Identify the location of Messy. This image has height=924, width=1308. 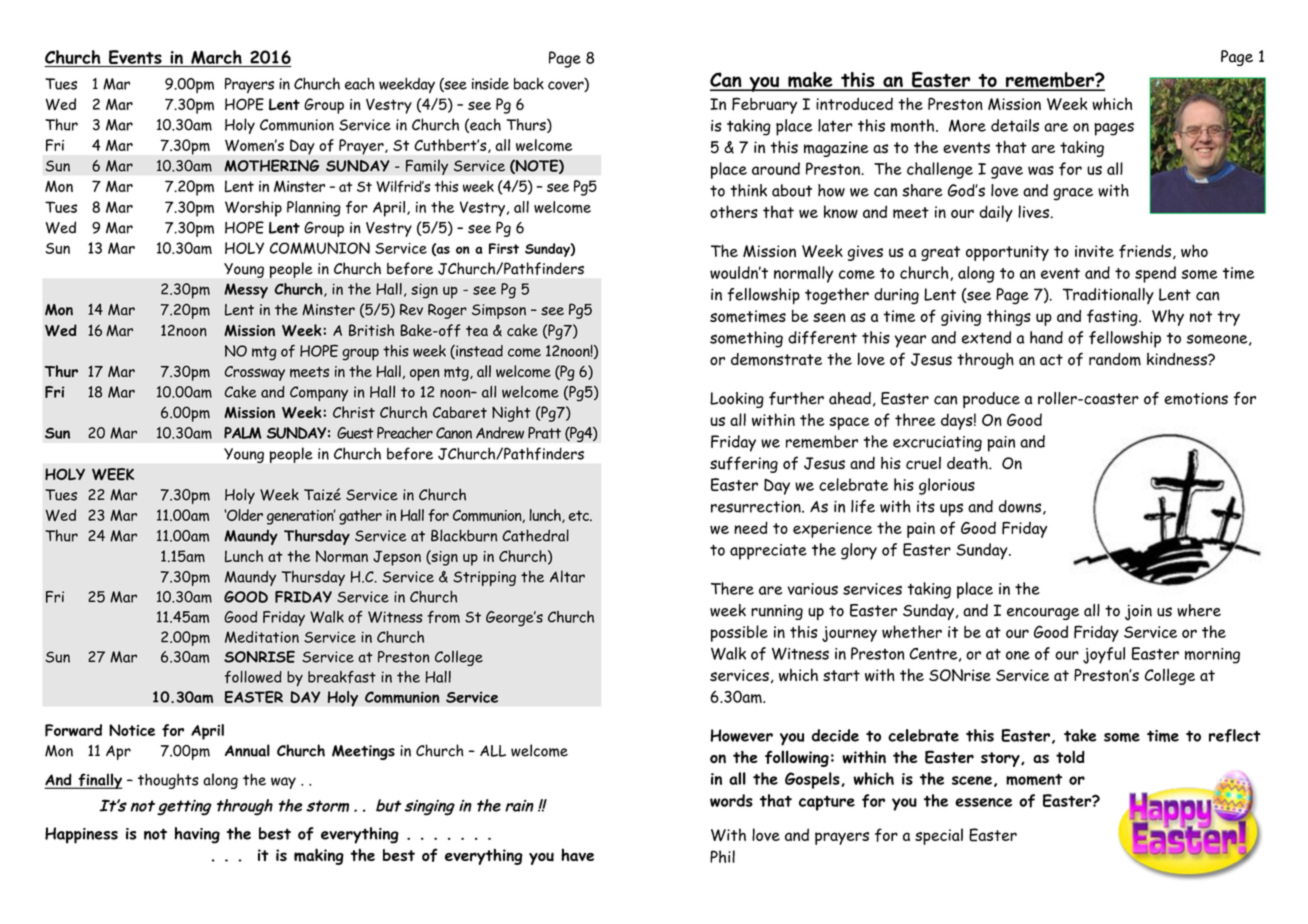
(246, 291).
